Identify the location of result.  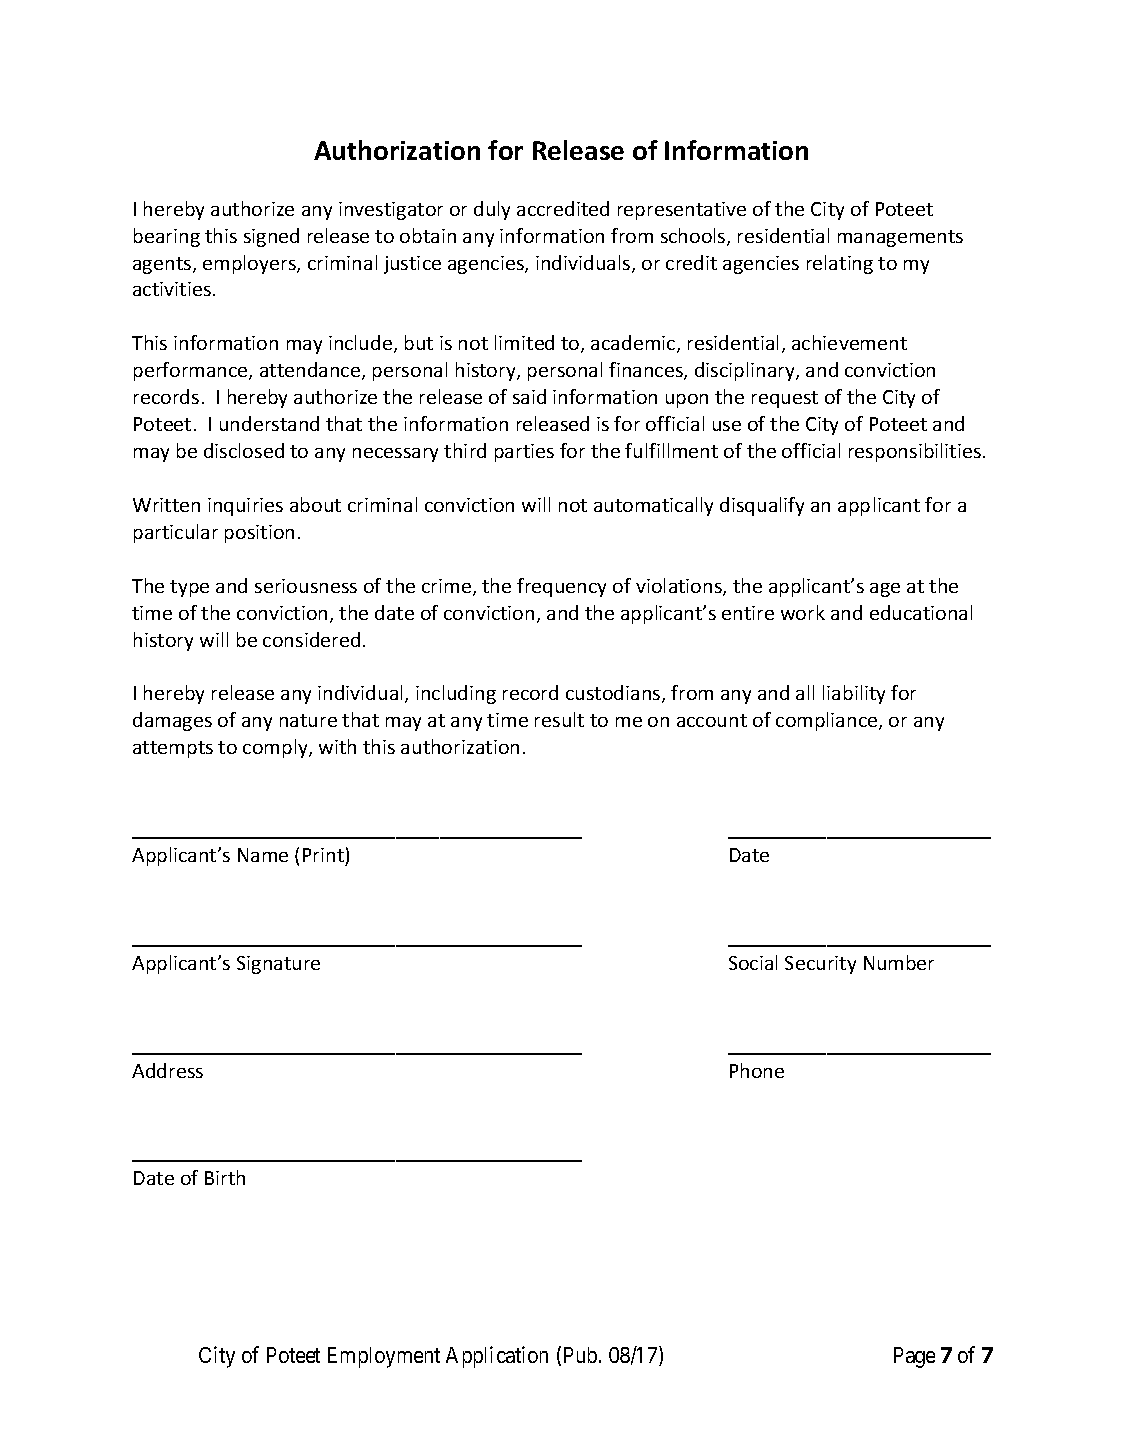
(559, 719).
